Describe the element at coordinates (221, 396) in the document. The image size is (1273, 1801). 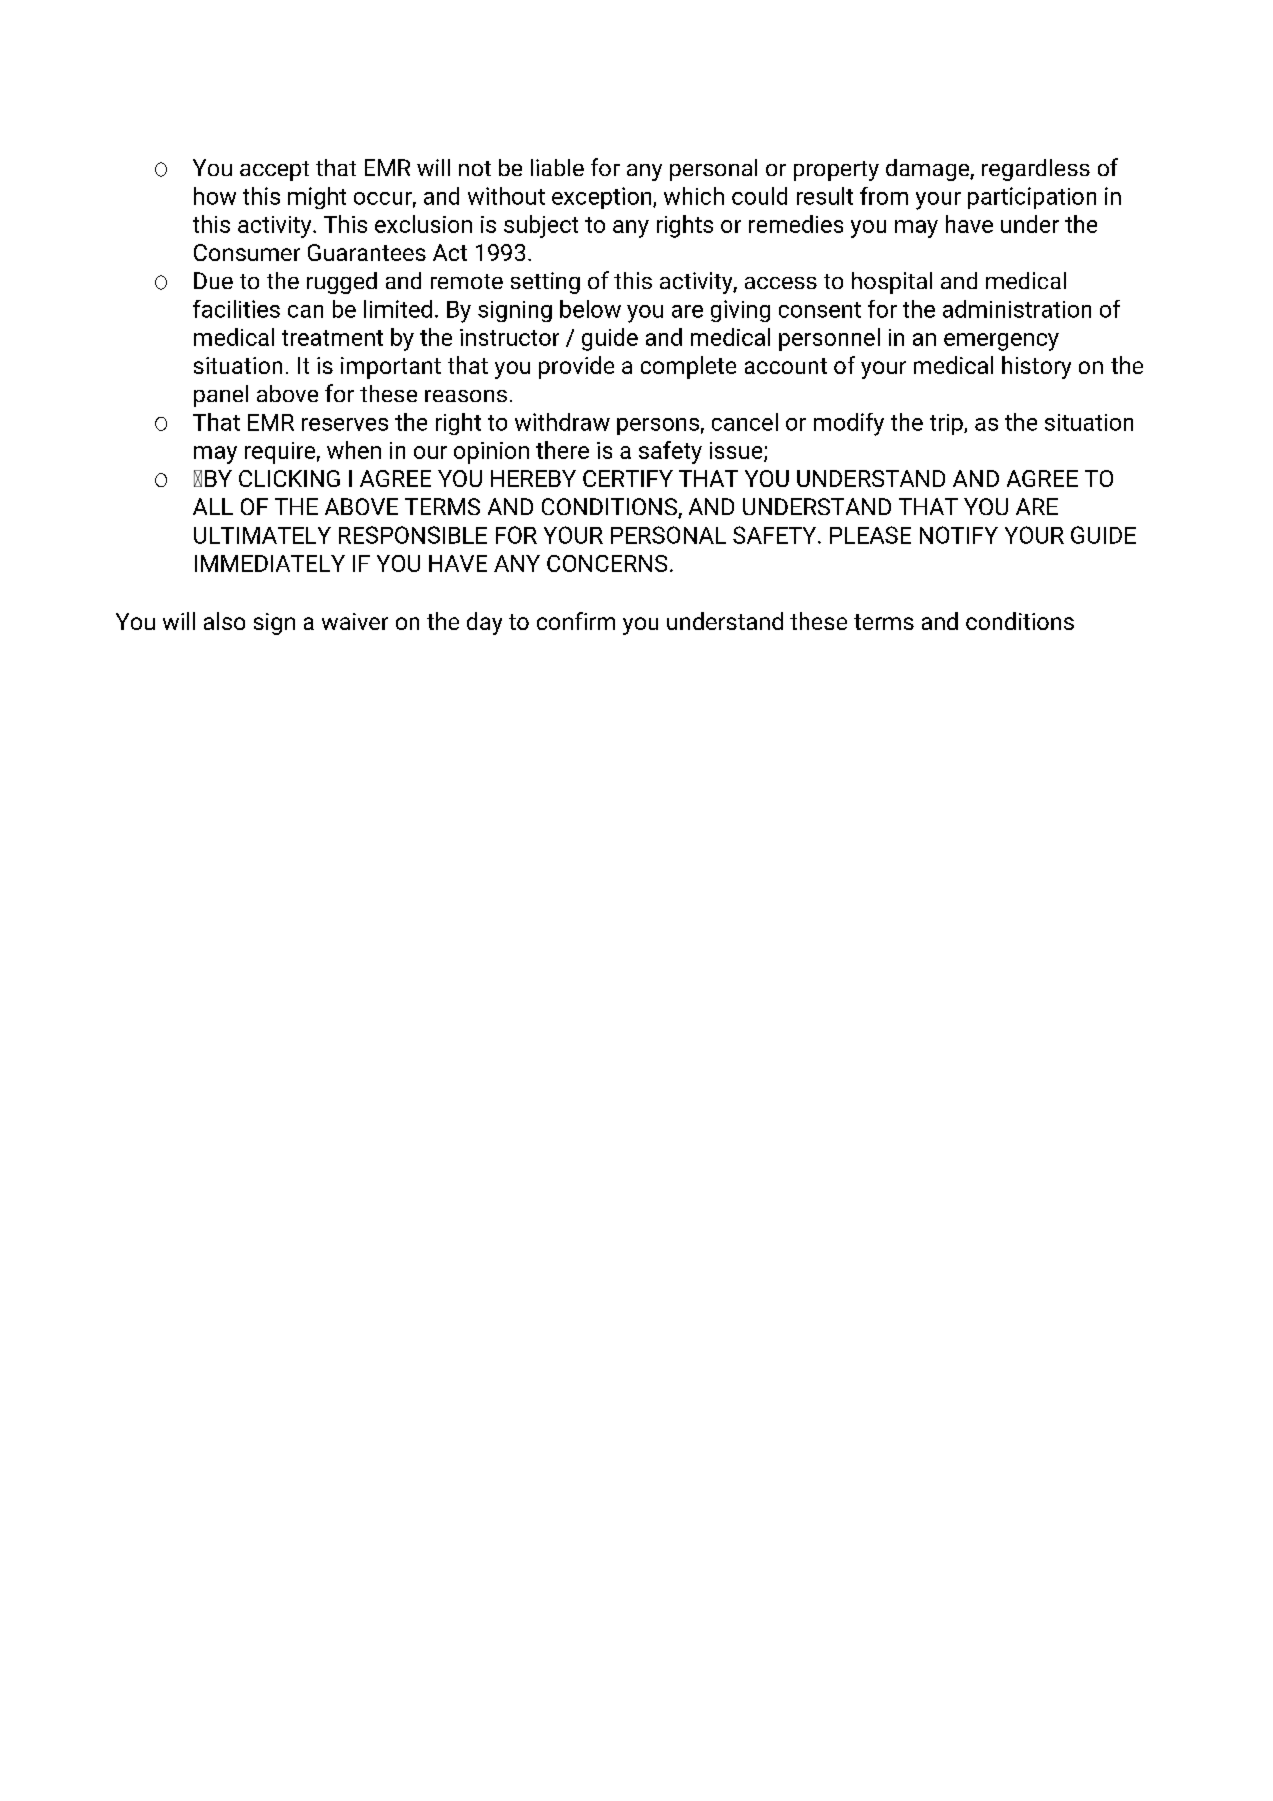
I see `panel` at that location.
